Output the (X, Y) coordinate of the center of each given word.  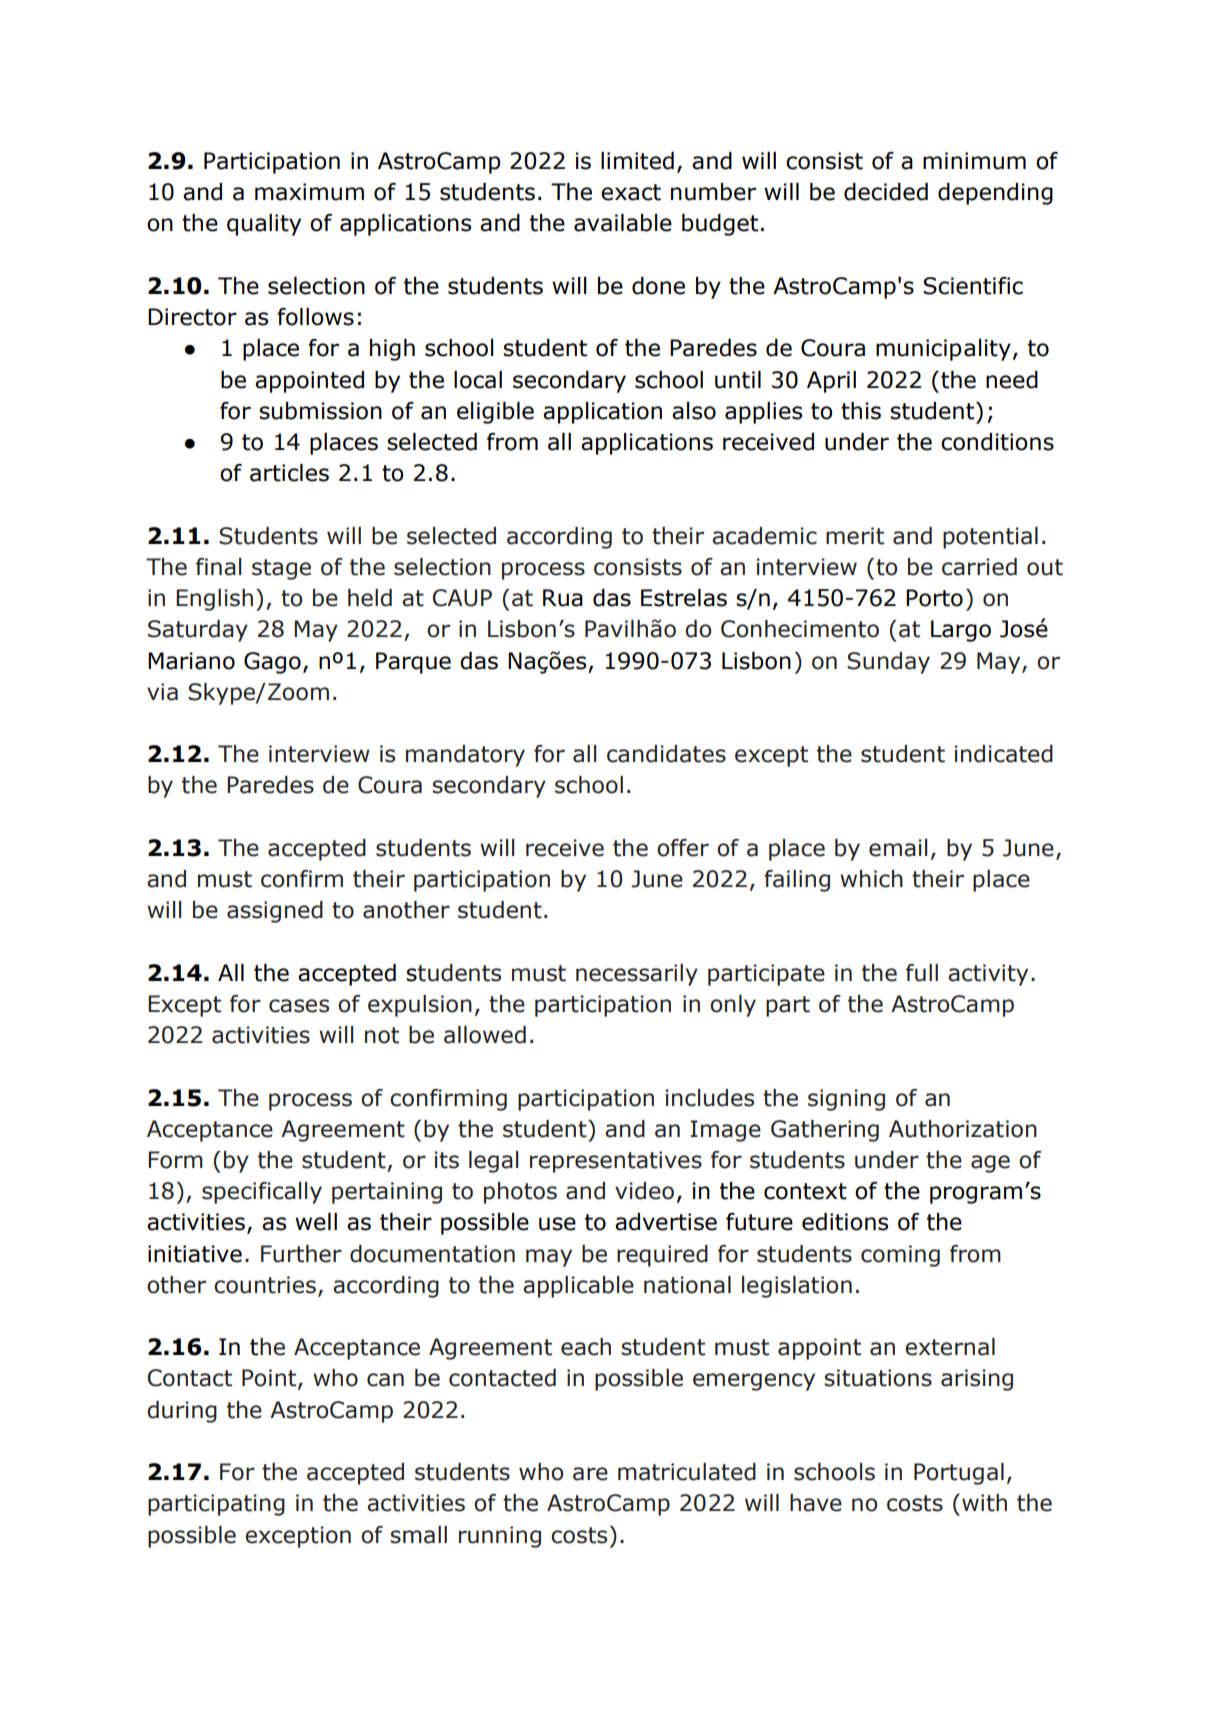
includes (710, 1098)
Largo (961, 631)
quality (264, 225)
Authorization (963, 1129)
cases (299, 1006)
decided (886, 192)
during (182, 1412)
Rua (563, 598)
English (214, 600)
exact (631, 192)
